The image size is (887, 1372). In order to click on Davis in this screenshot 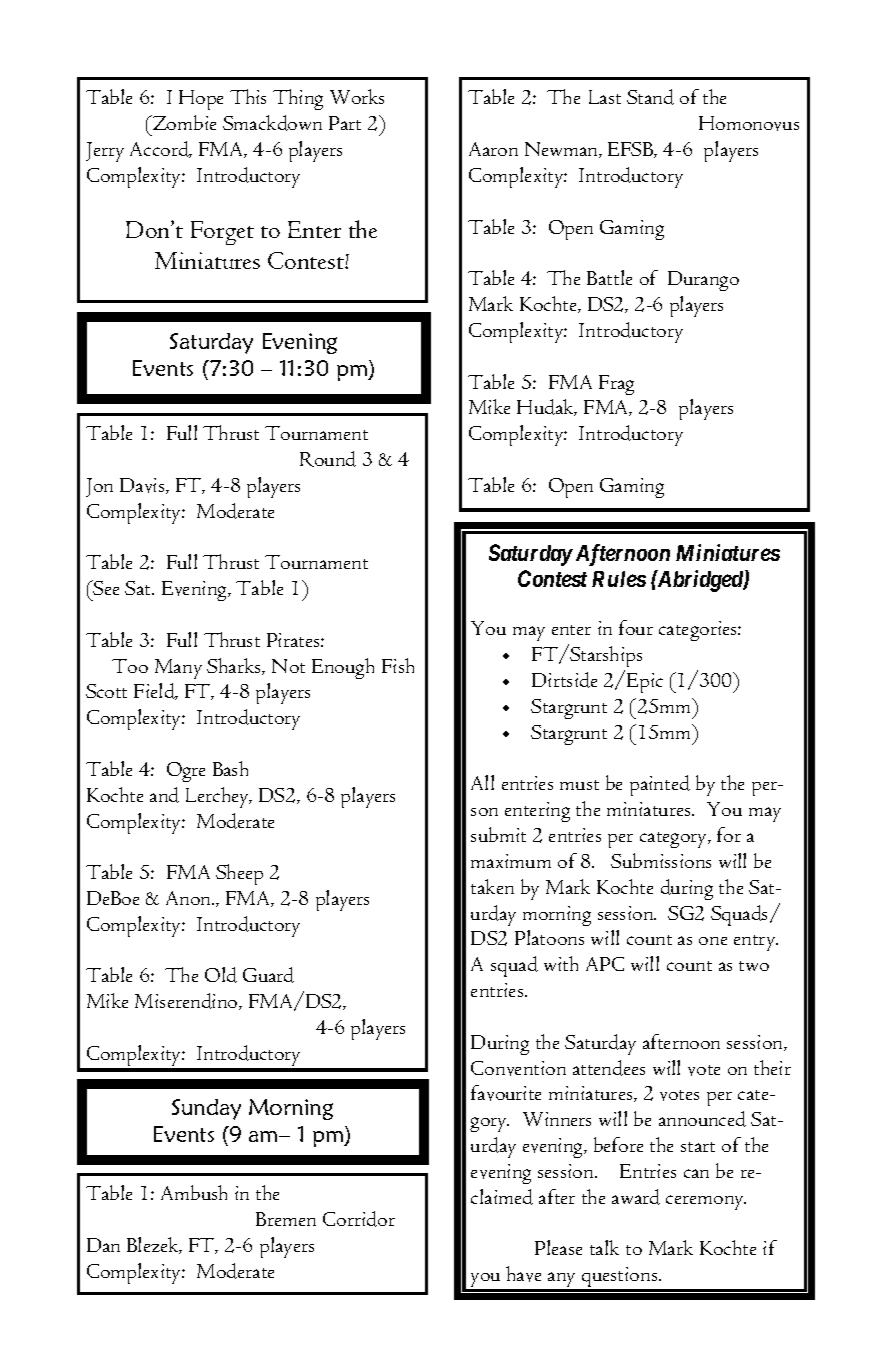, I will do `click(143, 486)`.
